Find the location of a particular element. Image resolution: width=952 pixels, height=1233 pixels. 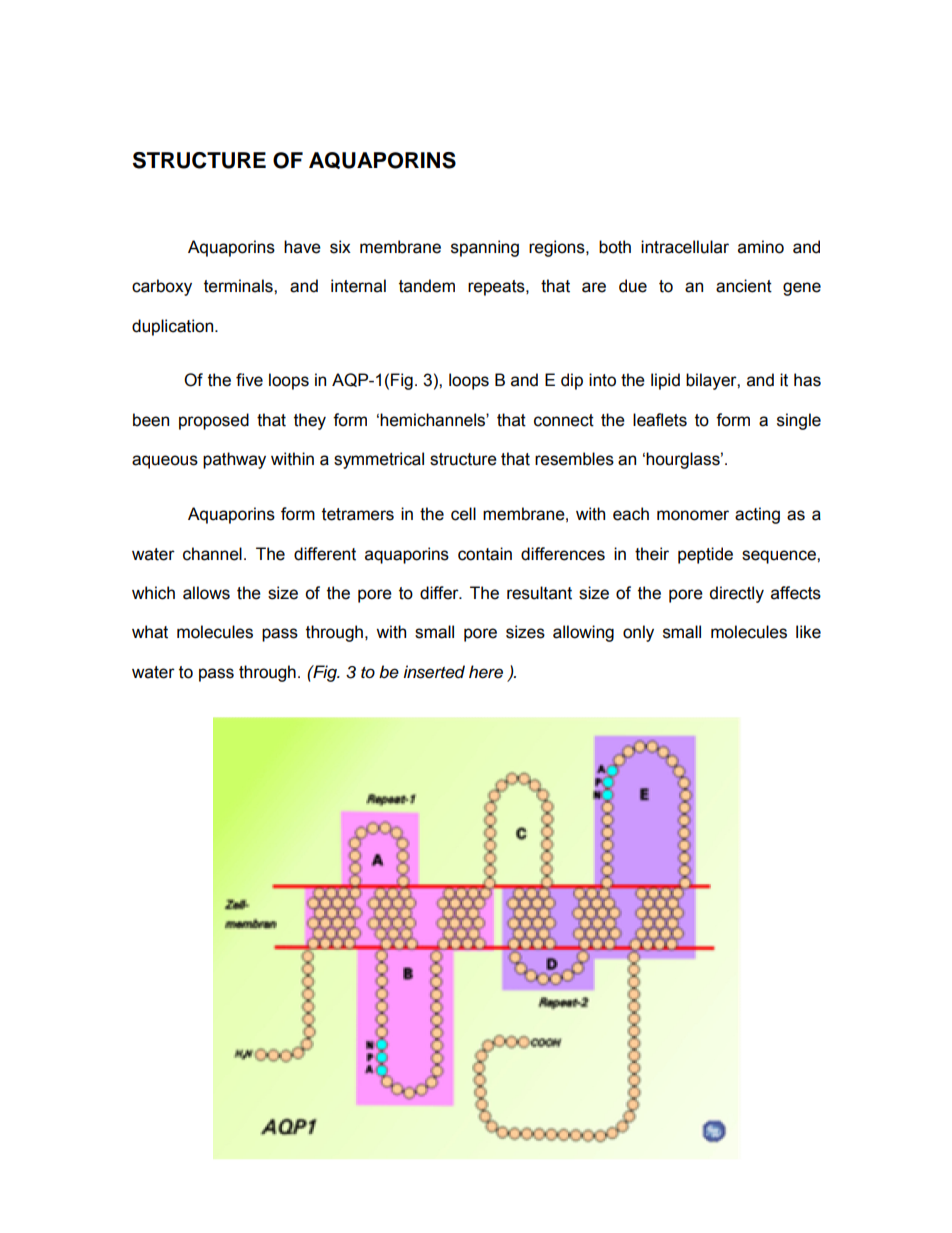

here is located at coordinates (486, 672).
